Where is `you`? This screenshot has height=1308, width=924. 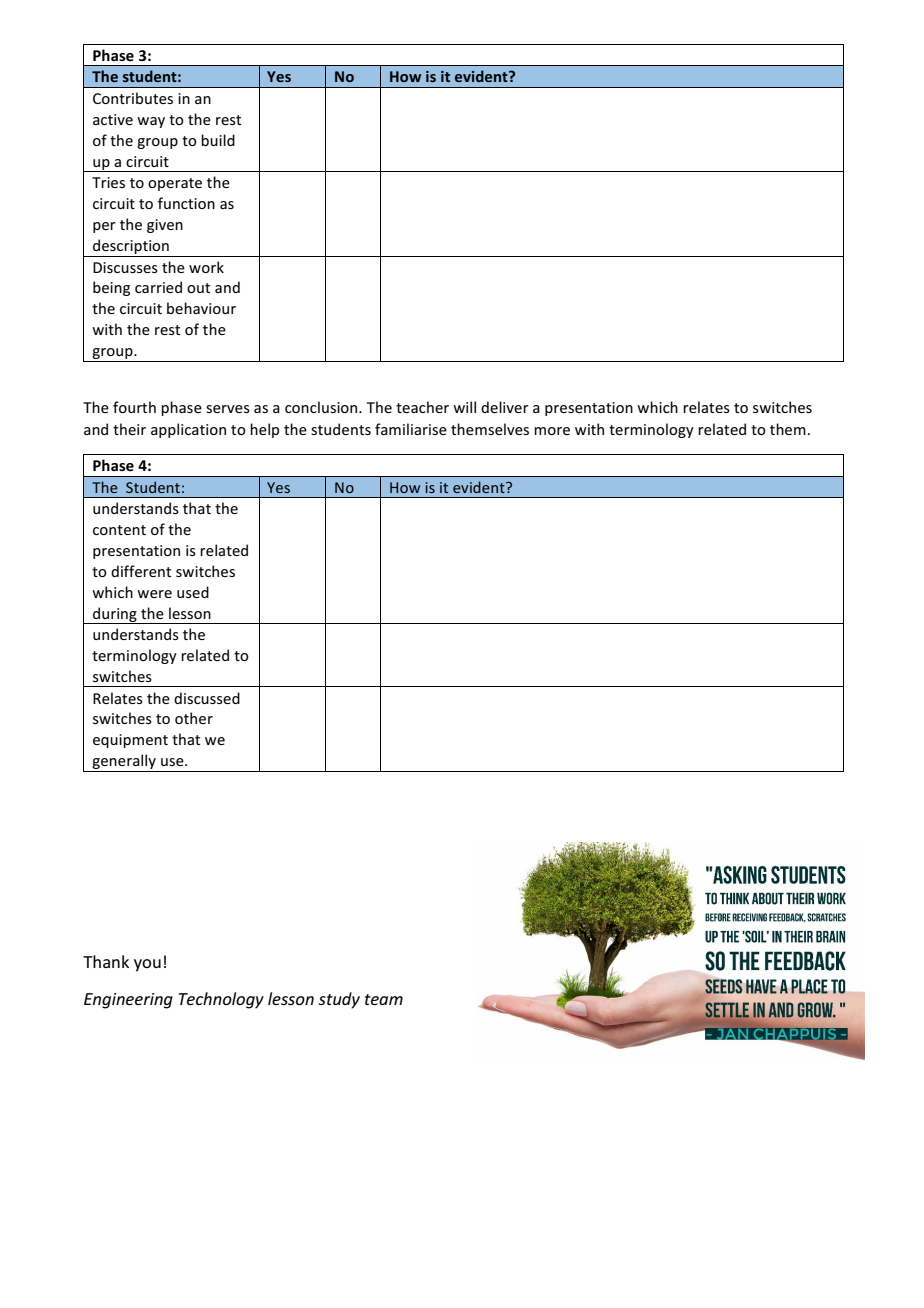
you is located at coordinates (147, 965).
